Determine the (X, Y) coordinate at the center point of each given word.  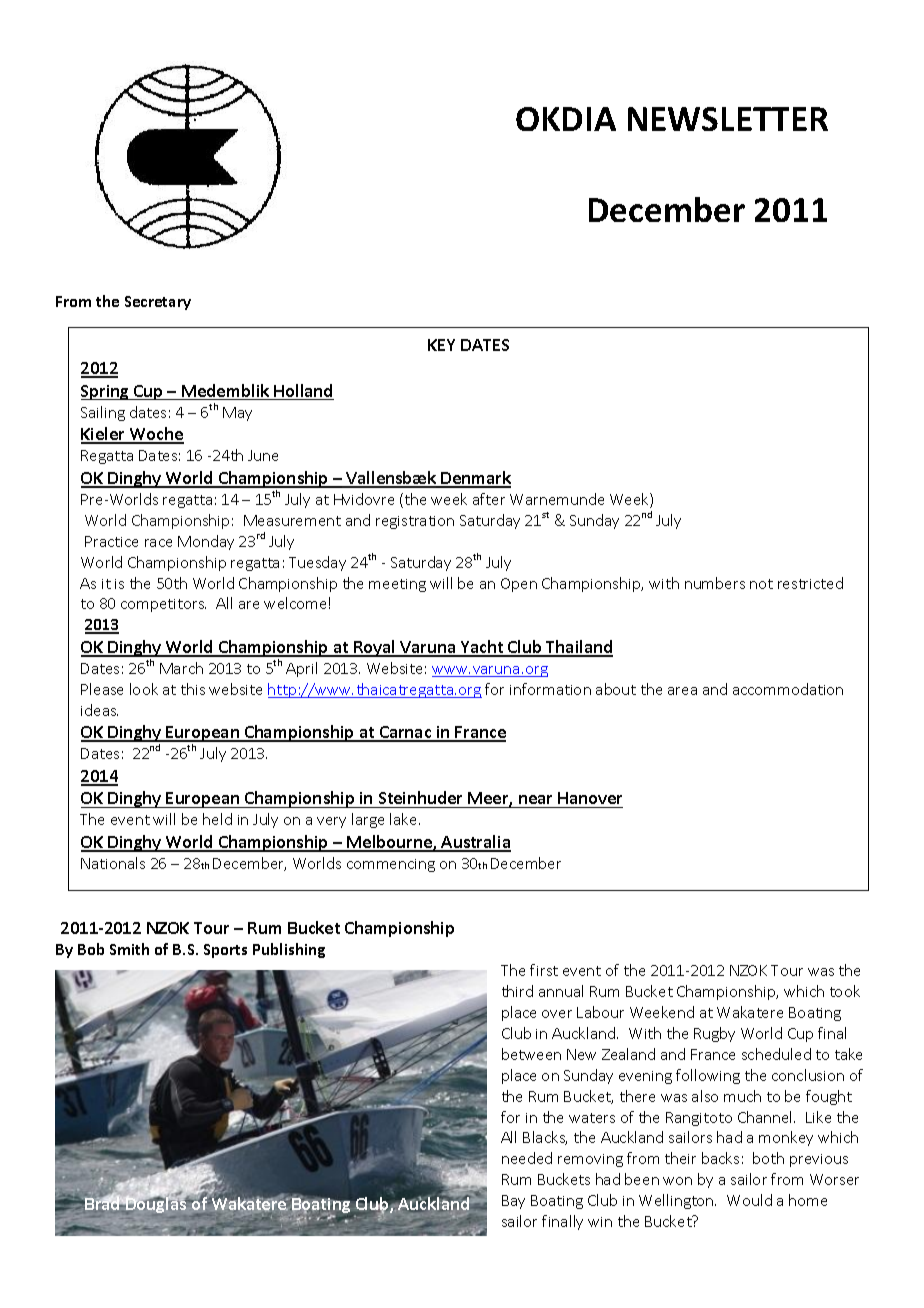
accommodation (788, 689)
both (768, 1158)
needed (527, 1158)
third (517, 991)
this (193, 689)
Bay (513, 1202)
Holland (303, 392)
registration (415, 522)
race (158, 543)
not (761, 584)
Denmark (475, 479)
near (536, 801)
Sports (225, 951)
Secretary (158, 303)
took (845, 991)
